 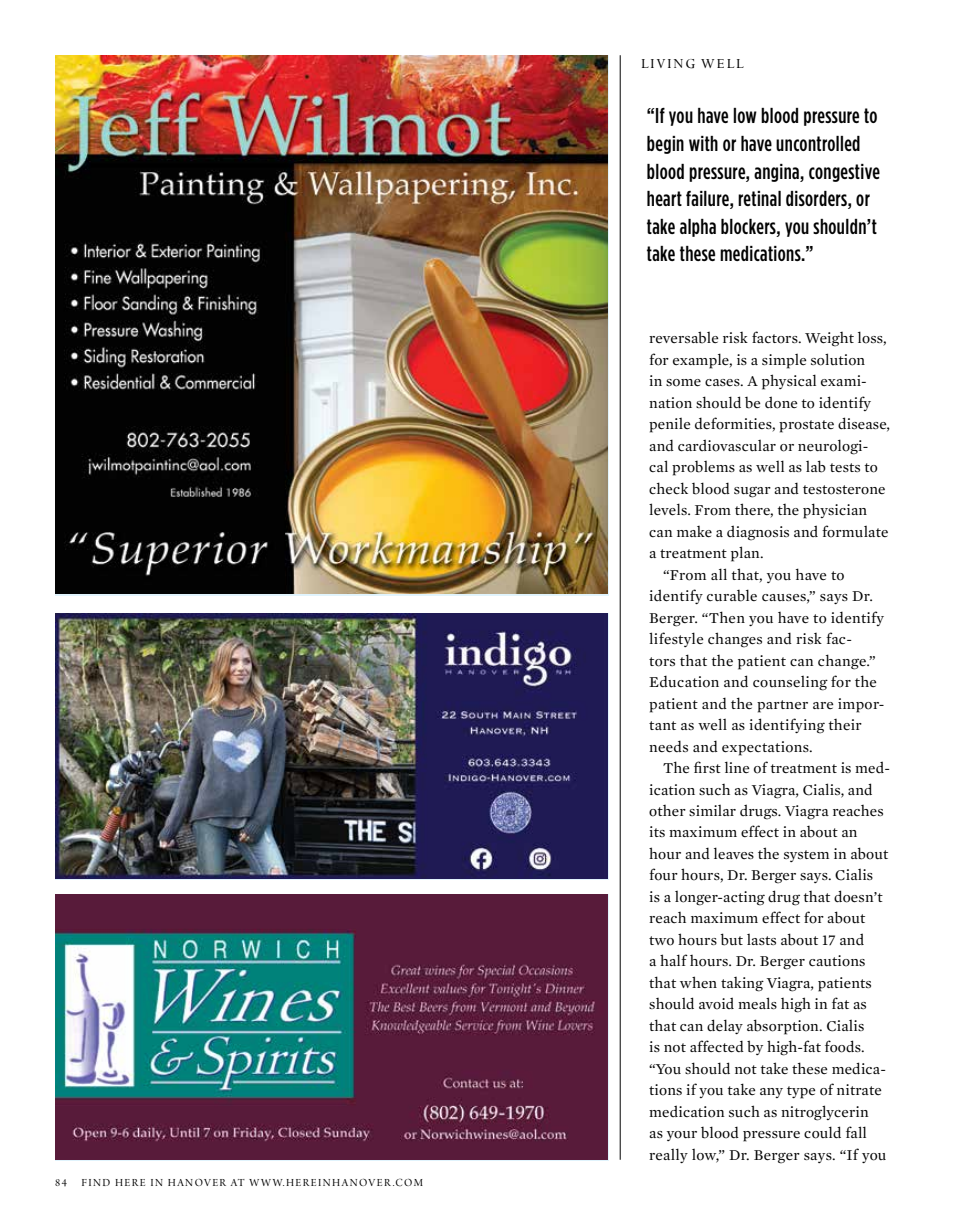 I want to click on your, so click(x=682, y=1136).
